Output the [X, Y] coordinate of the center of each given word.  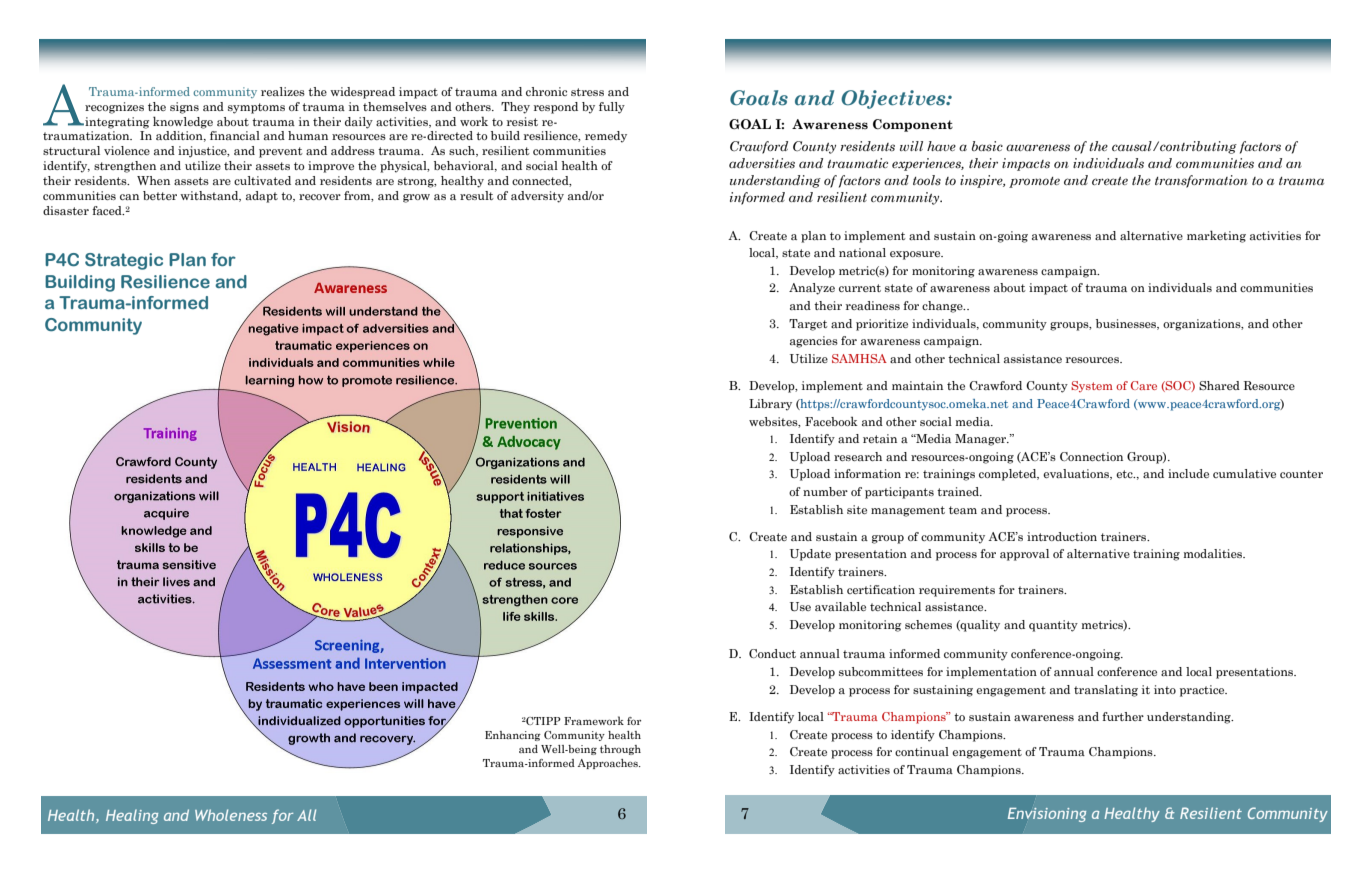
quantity [1053, 626]
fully [612, 108]
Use [800, 607]
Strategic [124, 261]
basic [987, 146]
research [858, 456]
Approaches [608, 764]
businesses [1127, 324]
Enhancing [513, 736]
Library [770, 405]
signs [184, 108]
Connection [1091, 456]
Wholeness [231, 815]
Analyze [812, 289]
